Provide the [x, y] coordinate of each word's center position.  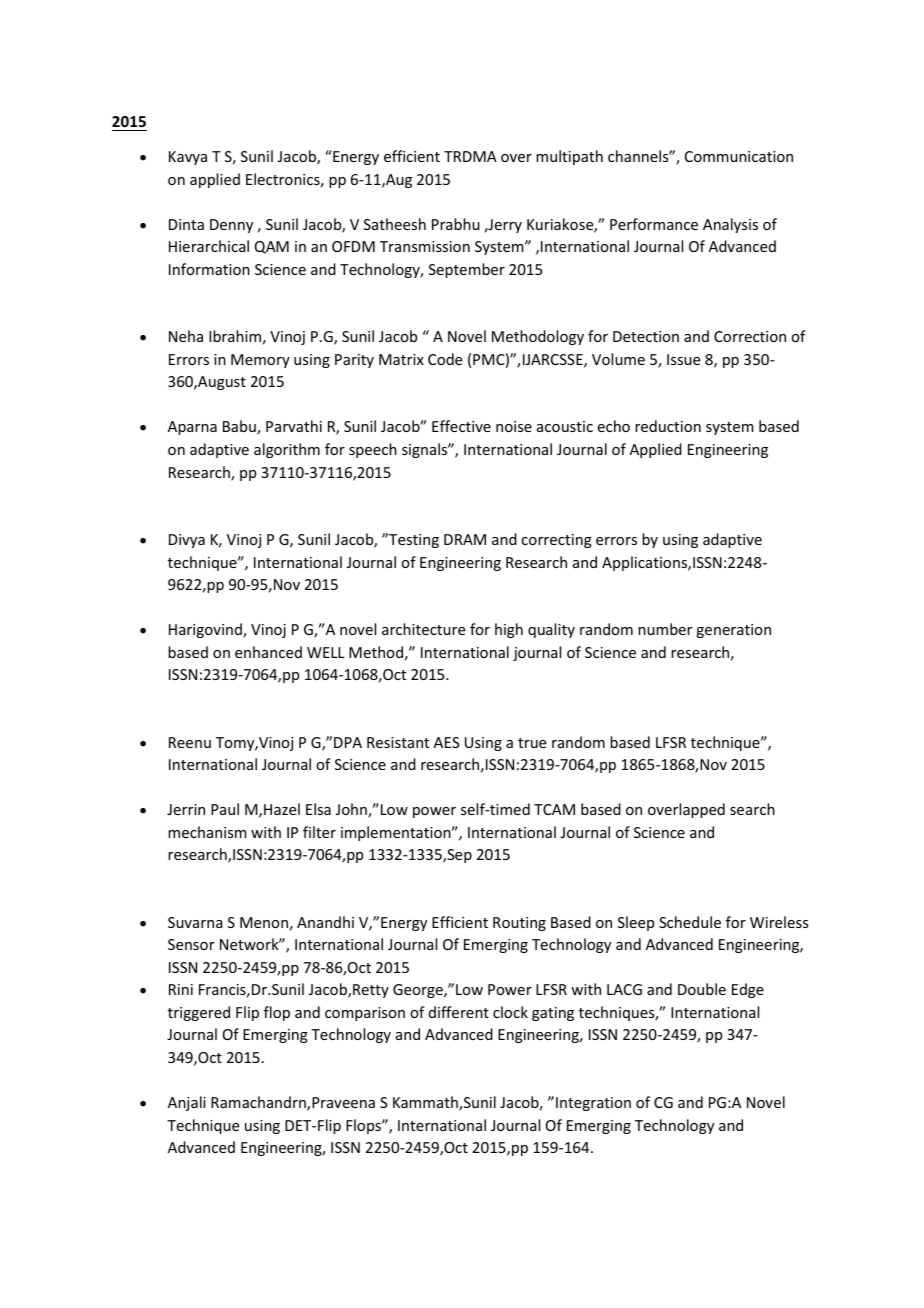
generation [733, 631]
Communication [739, 156]
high [509, 630]
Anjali [187, 1103]
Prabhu [456, 224]
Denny [231, 226]
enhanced [268, 652]
